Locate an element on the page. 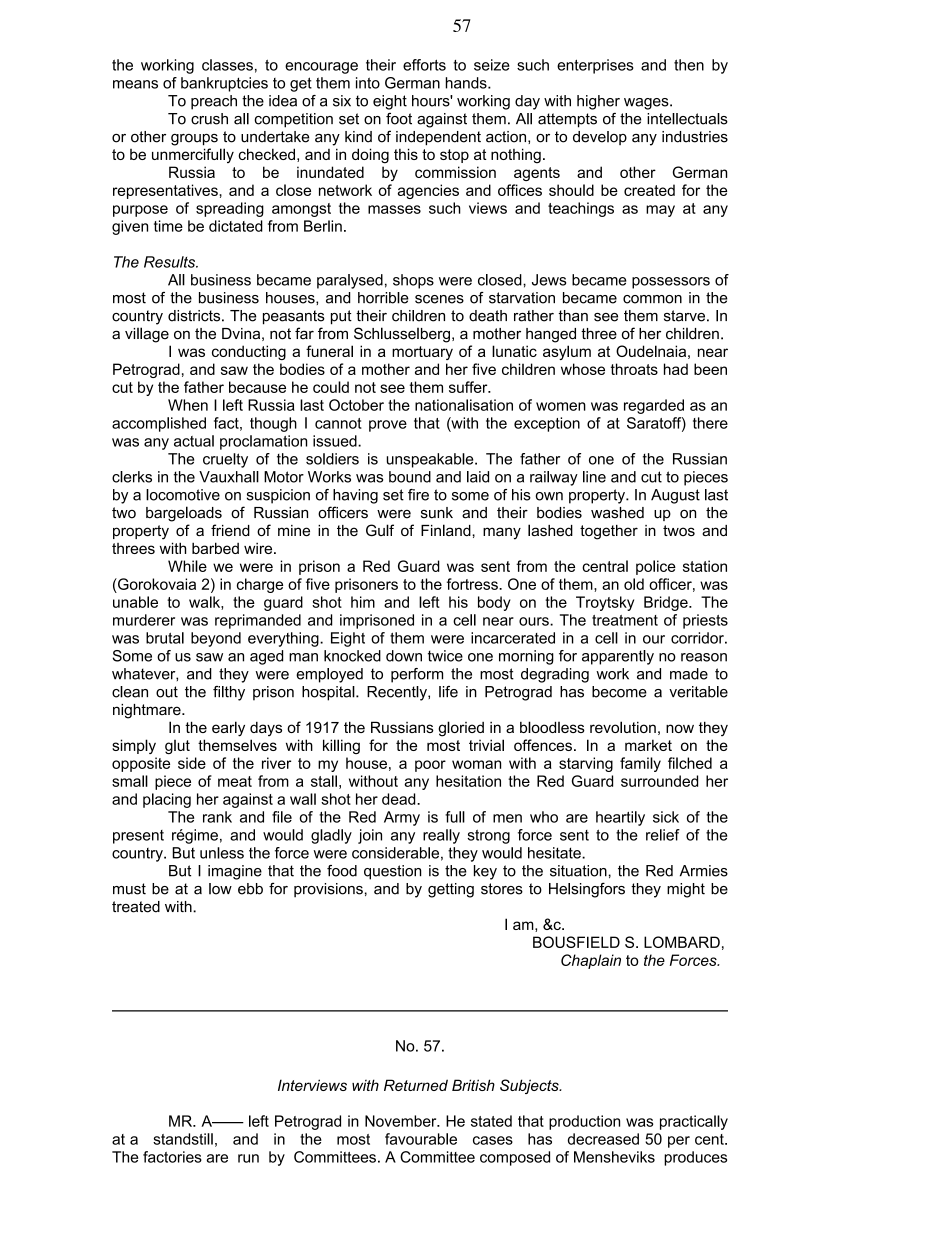 The height and width of the page is (1233, 952). surrounded is located at coordinates (659, 781).
